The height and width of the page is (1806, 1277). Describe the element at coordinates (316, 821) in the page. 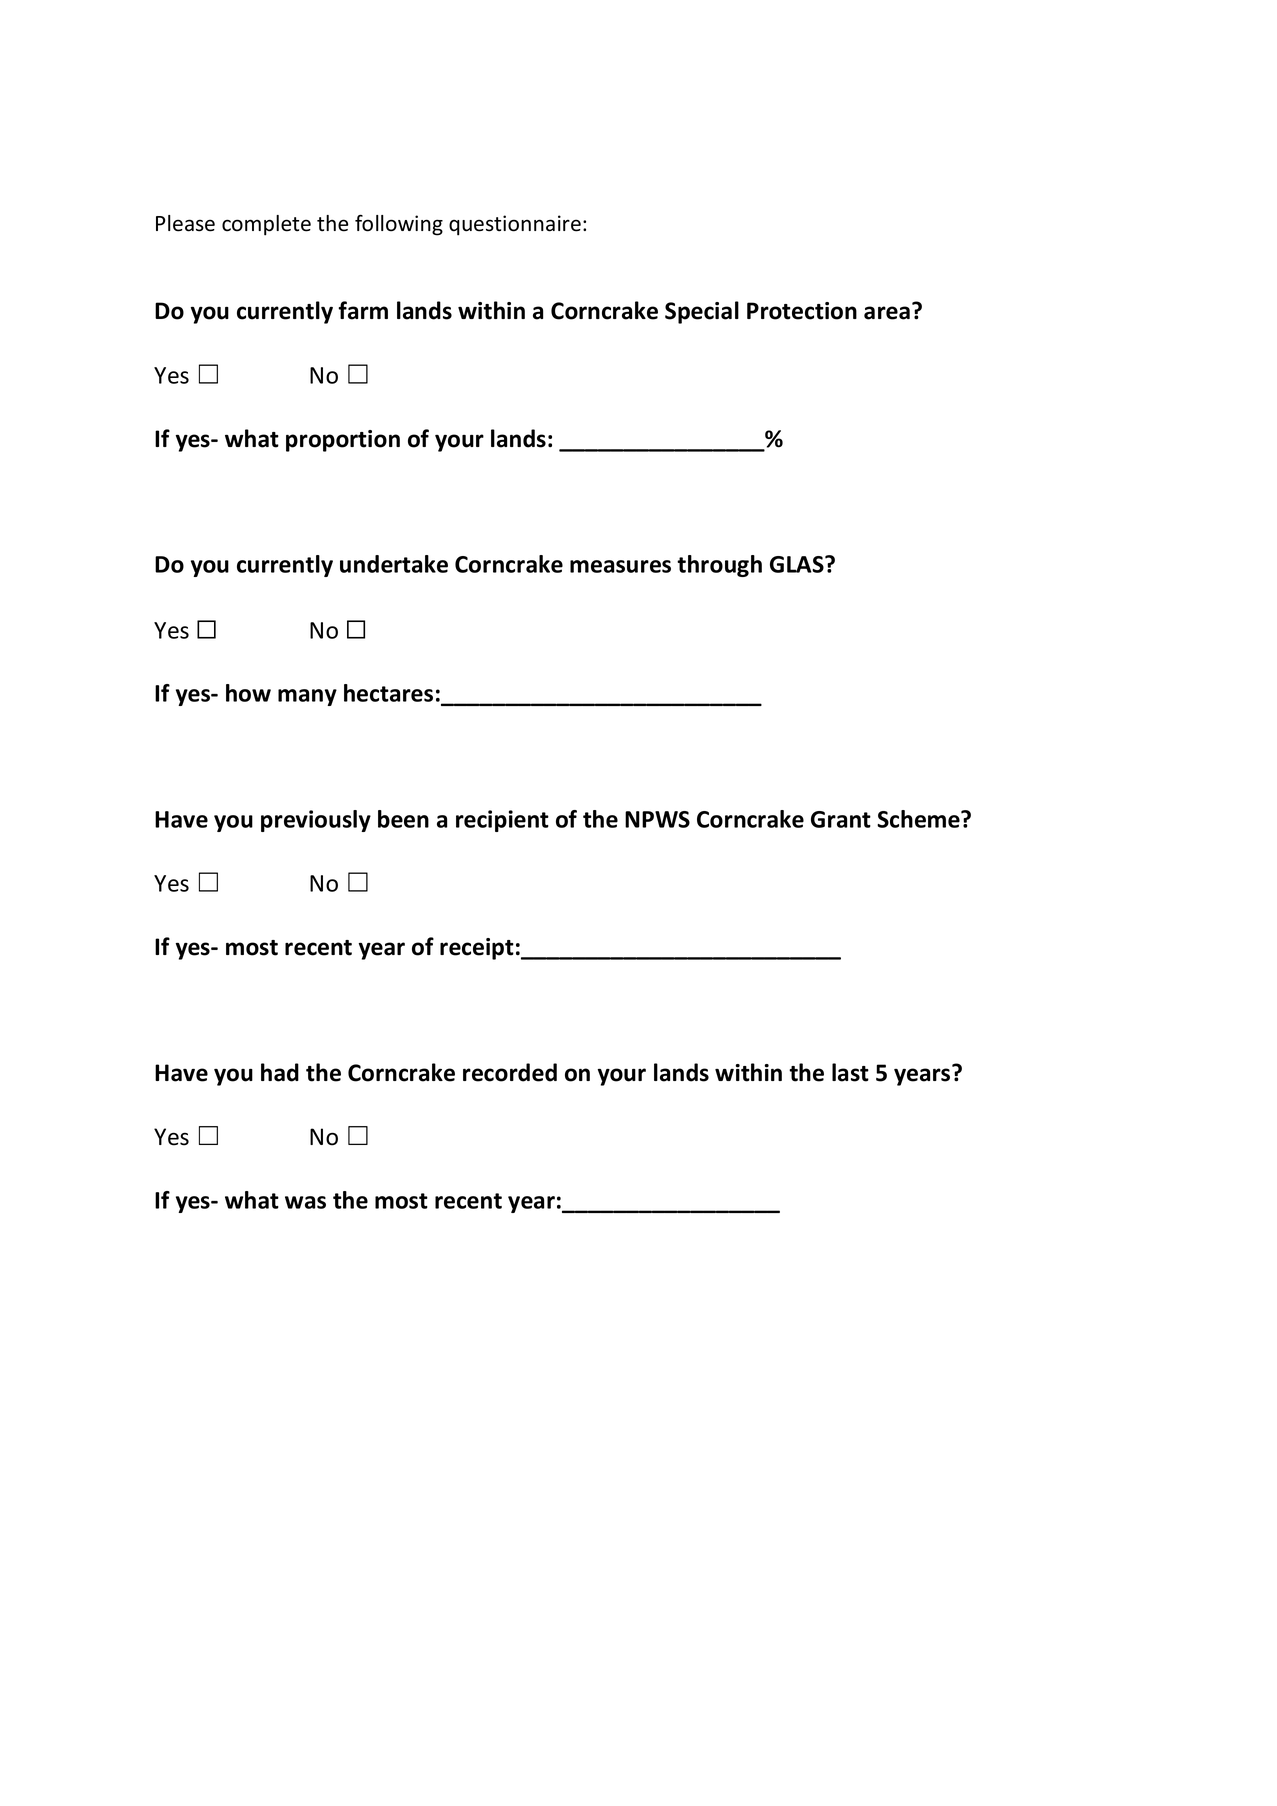

I see `previously` at that location.
